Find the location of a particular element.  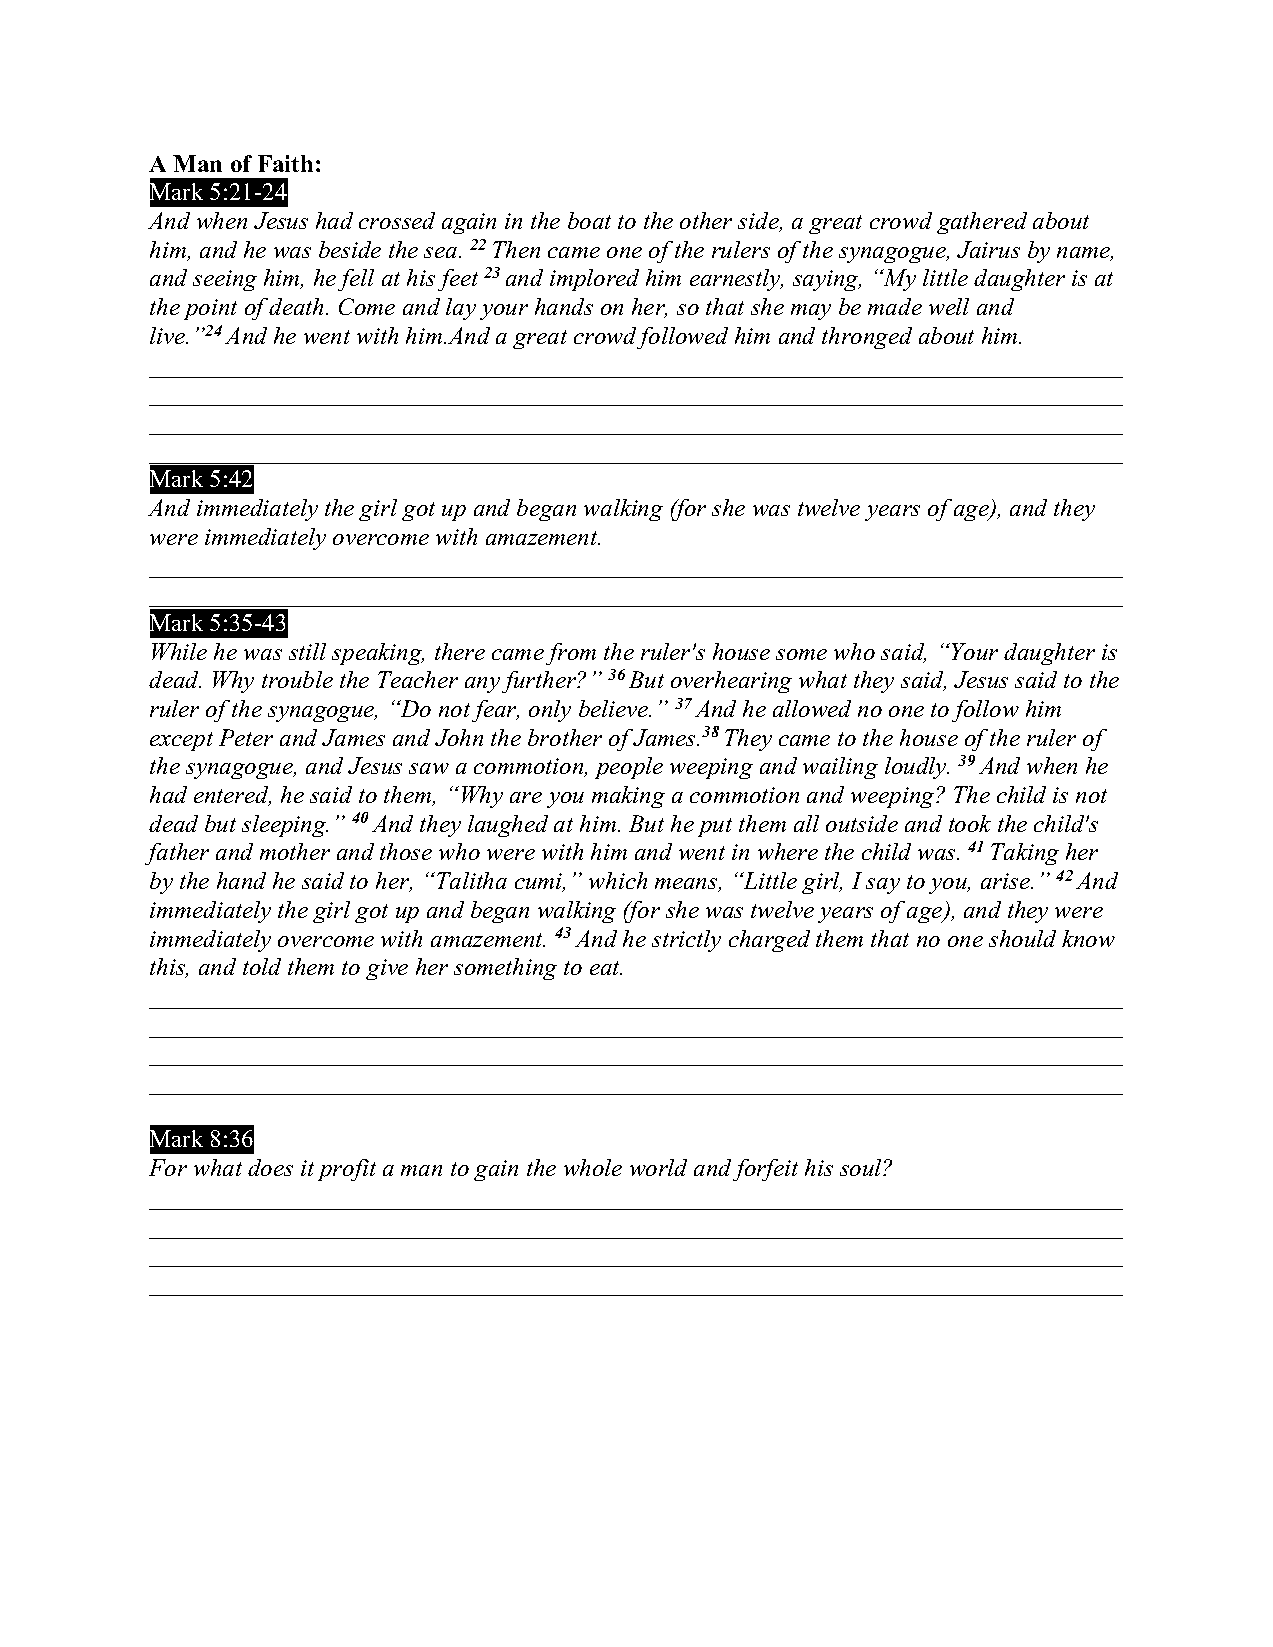

does is located at coordinates (270, 1167).
